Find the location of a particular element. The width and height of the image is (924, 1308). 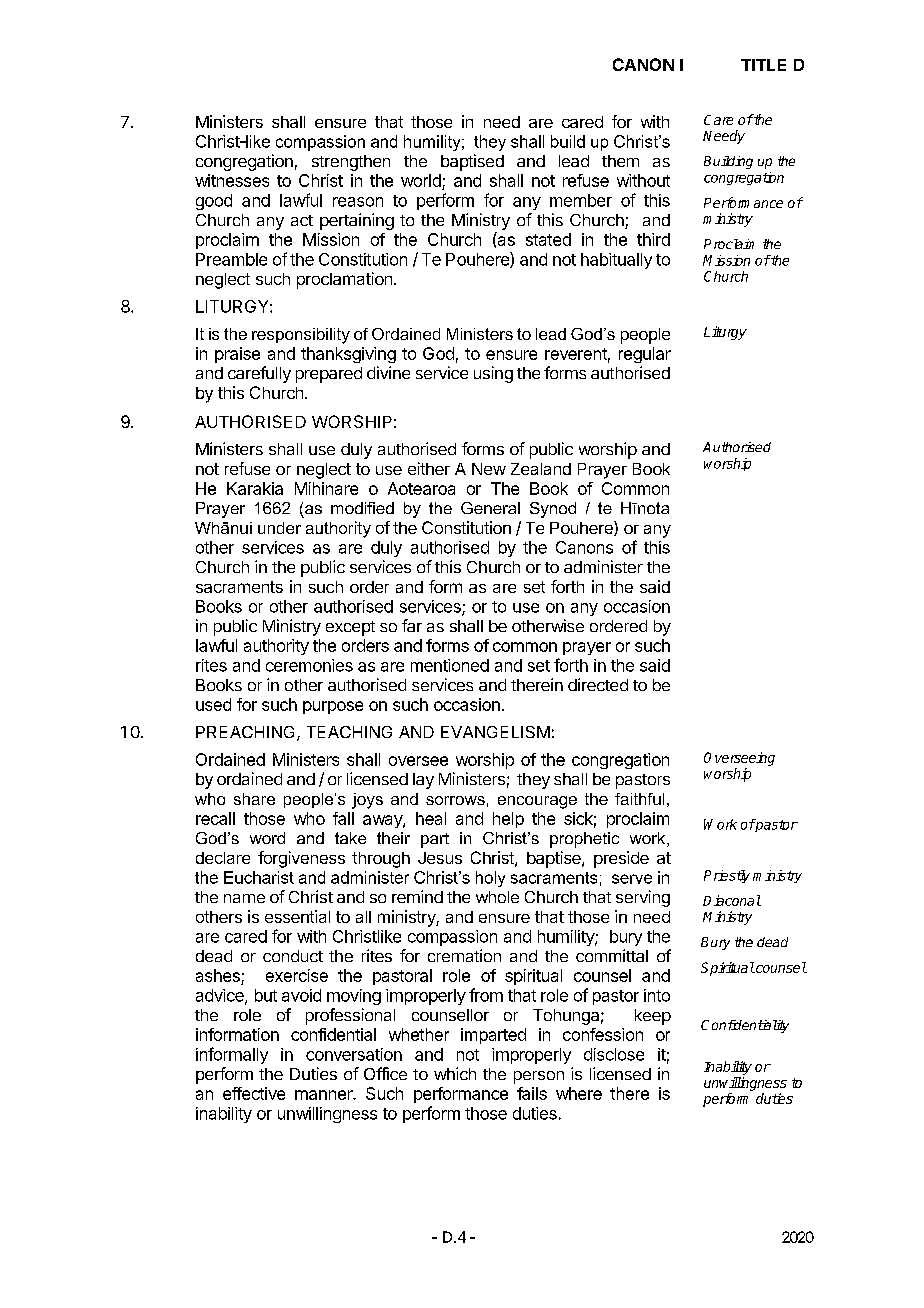

TITLE is located at coordinates (763, 65).
